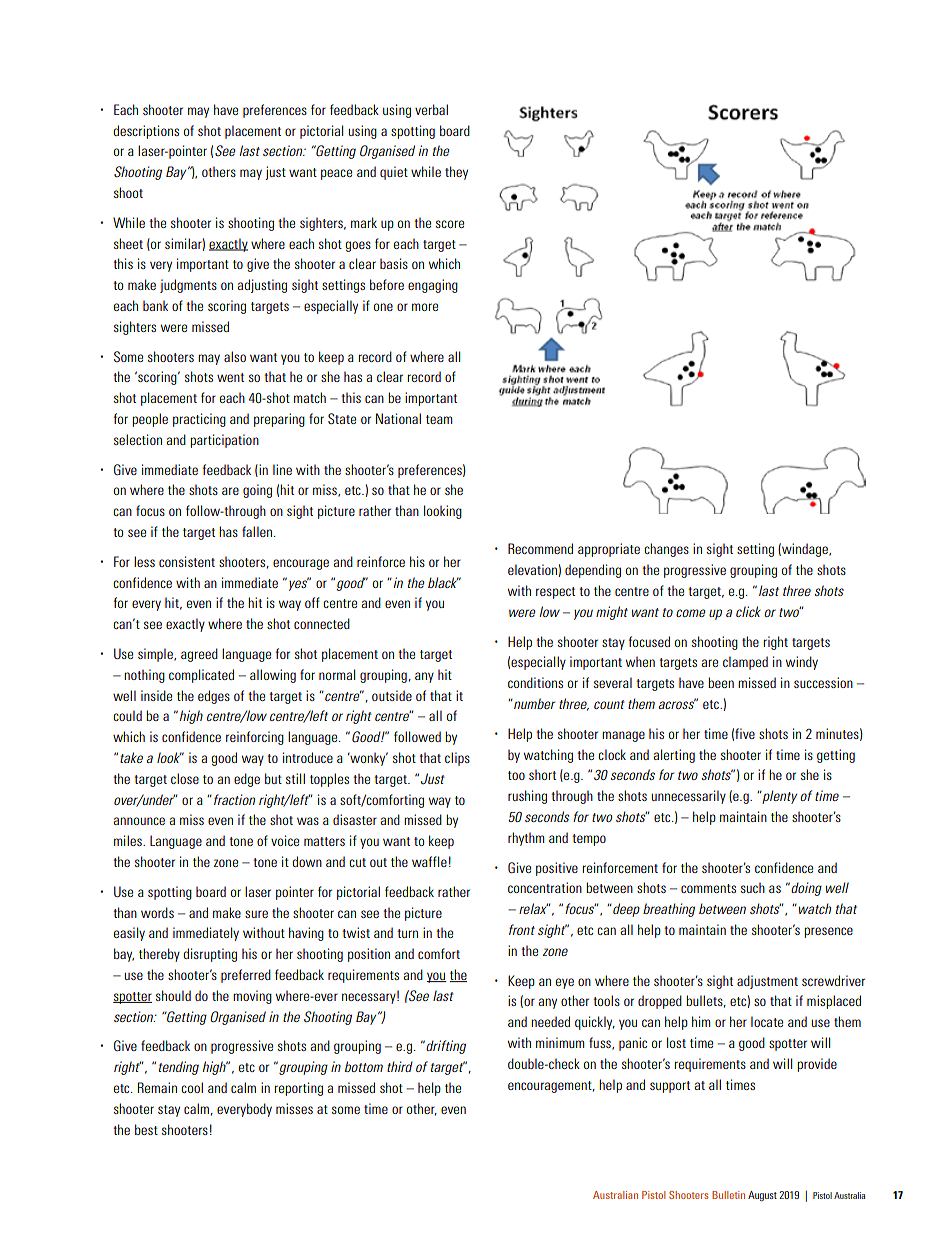 The image size is (952, 1247). I want to click on team, so click(439, 419).
